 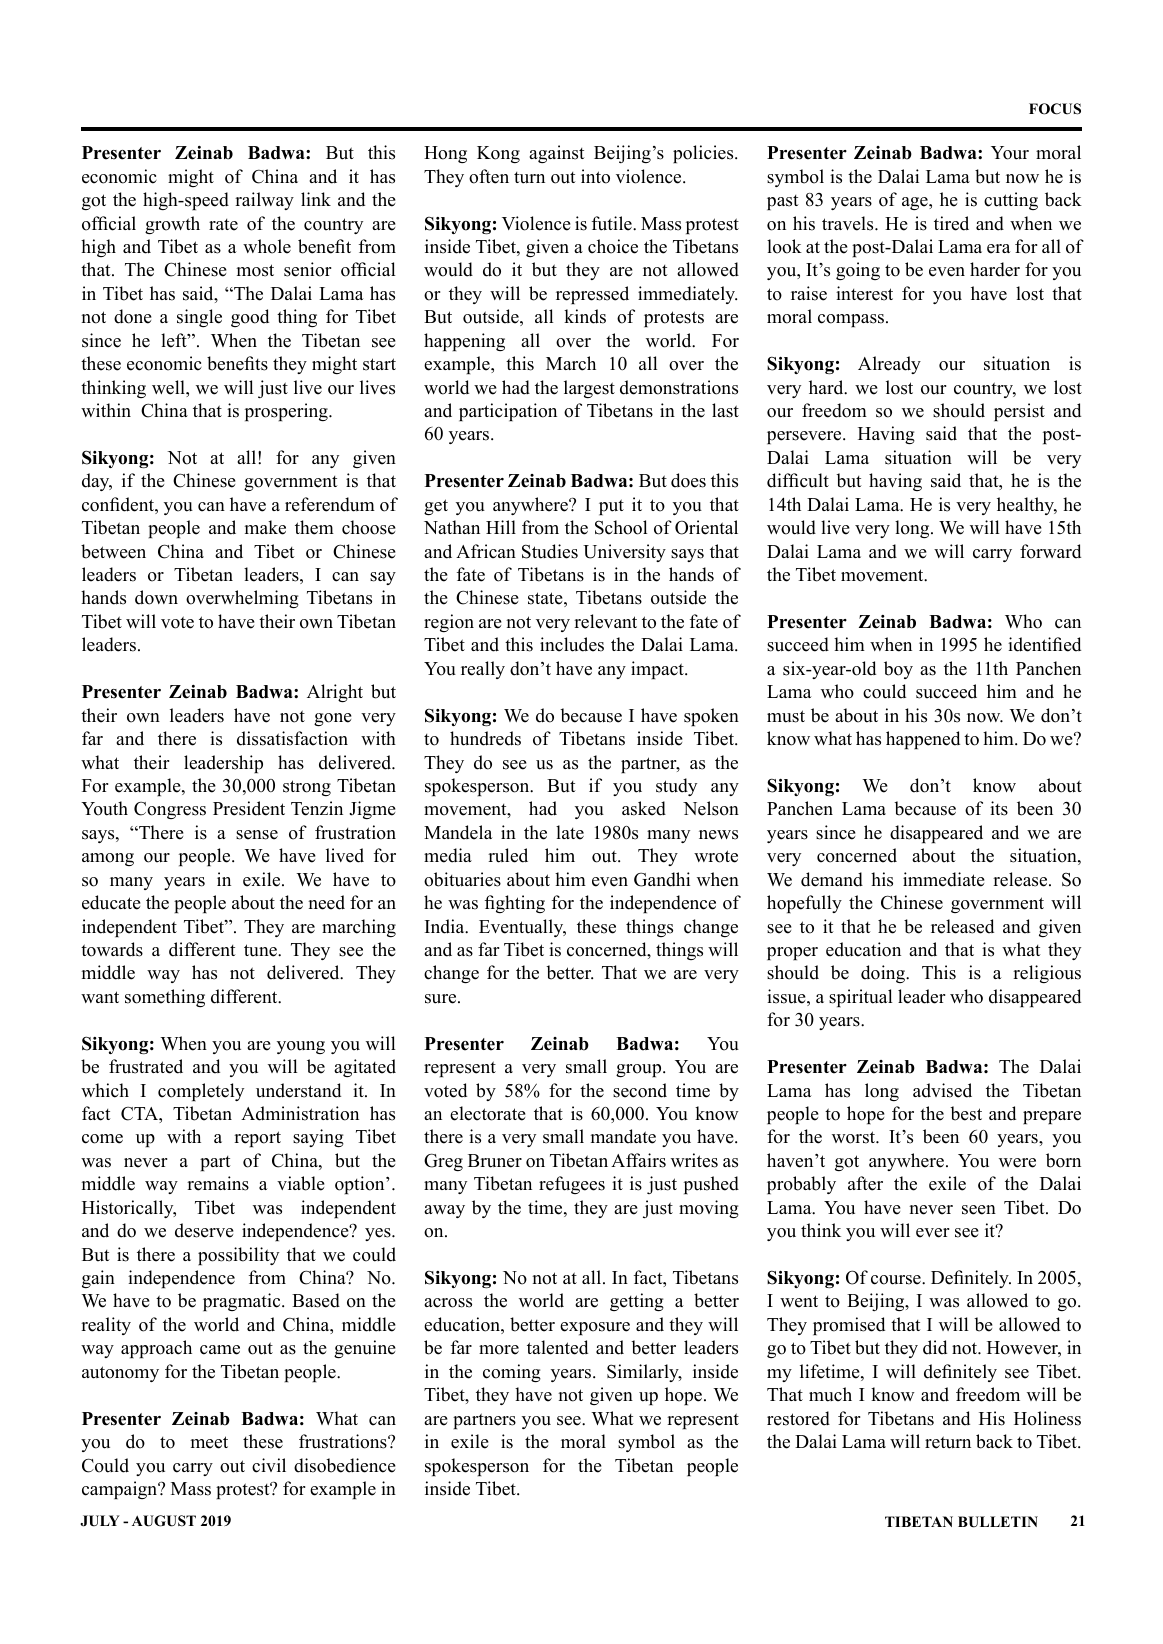 What do you see at coordinates (1010, 153) in the screenshot?
I see `Your` at bounding box center [1010, 153].
